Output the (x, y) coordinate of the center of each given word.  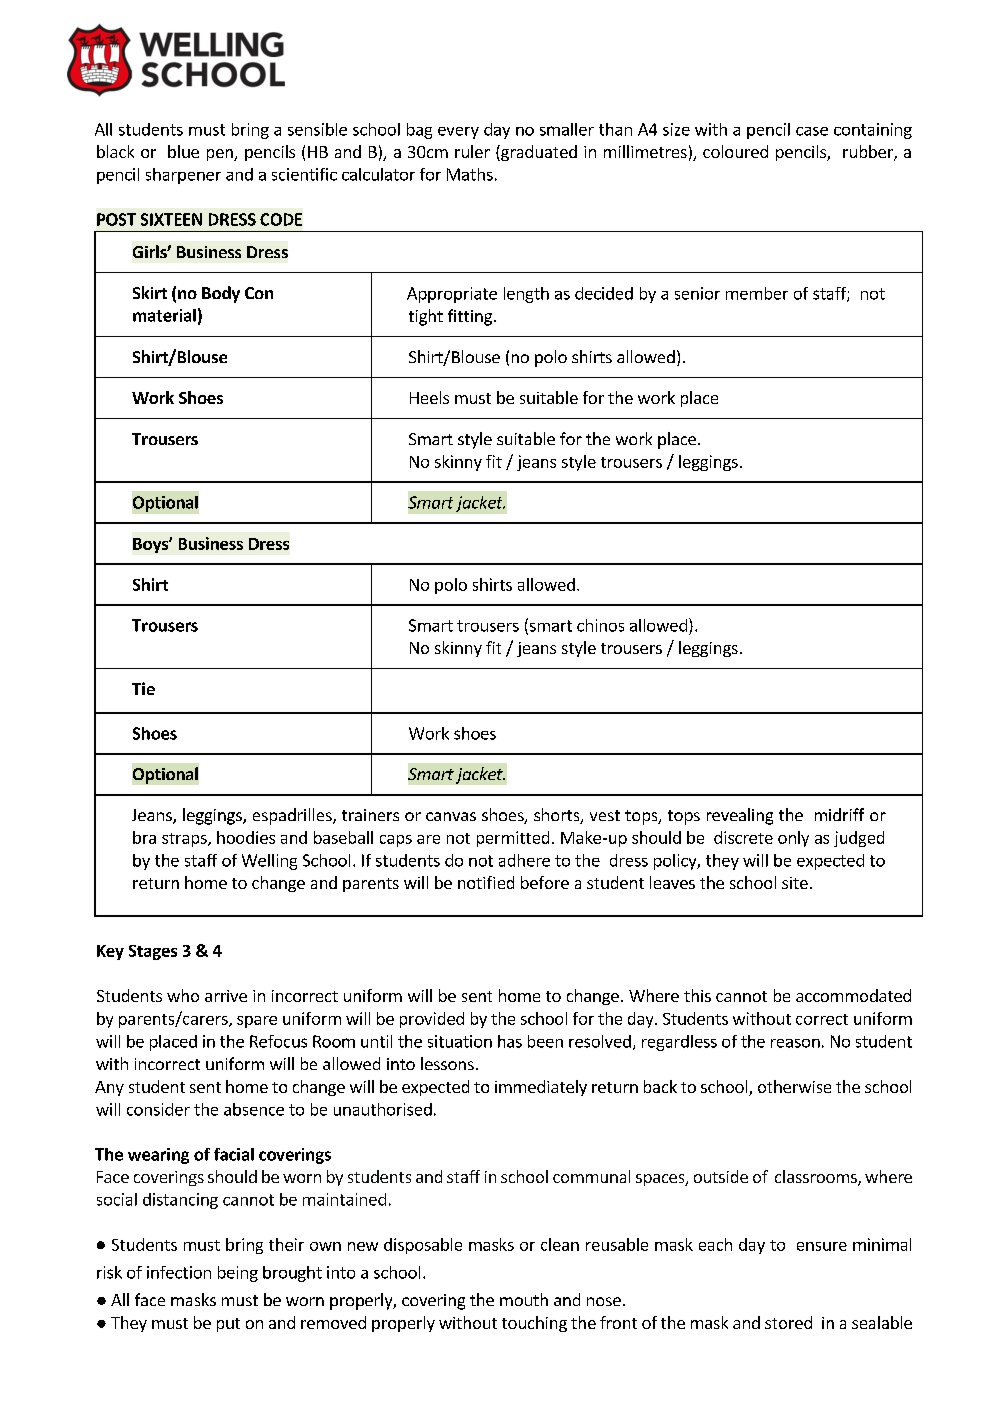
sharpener (183, 176)
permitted (513, 839)
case (812, 131)
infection (179, 1272)
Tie (143, 688)
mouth (524, 1299)
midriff (839, 814)
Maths (470, 174)
